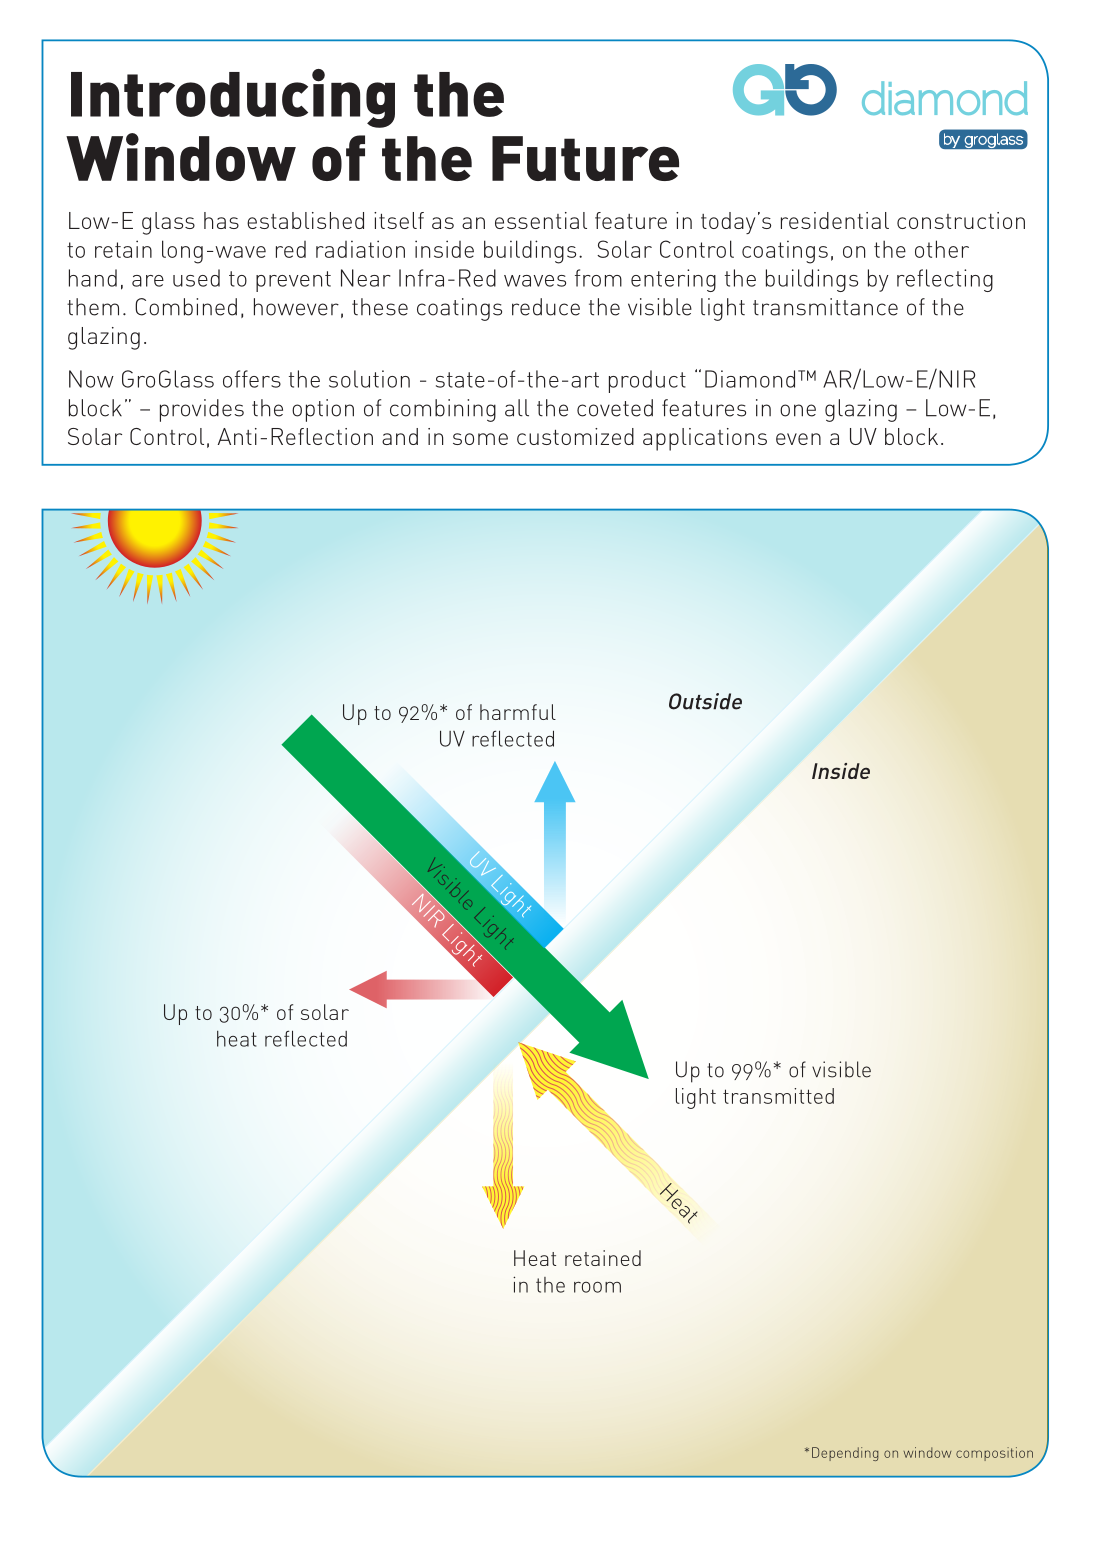 Image resolution: width=1096 pixels, height=1549 pixels. Describe the element at coordinates (835, 220) in the document. I see `residential` at that location.
